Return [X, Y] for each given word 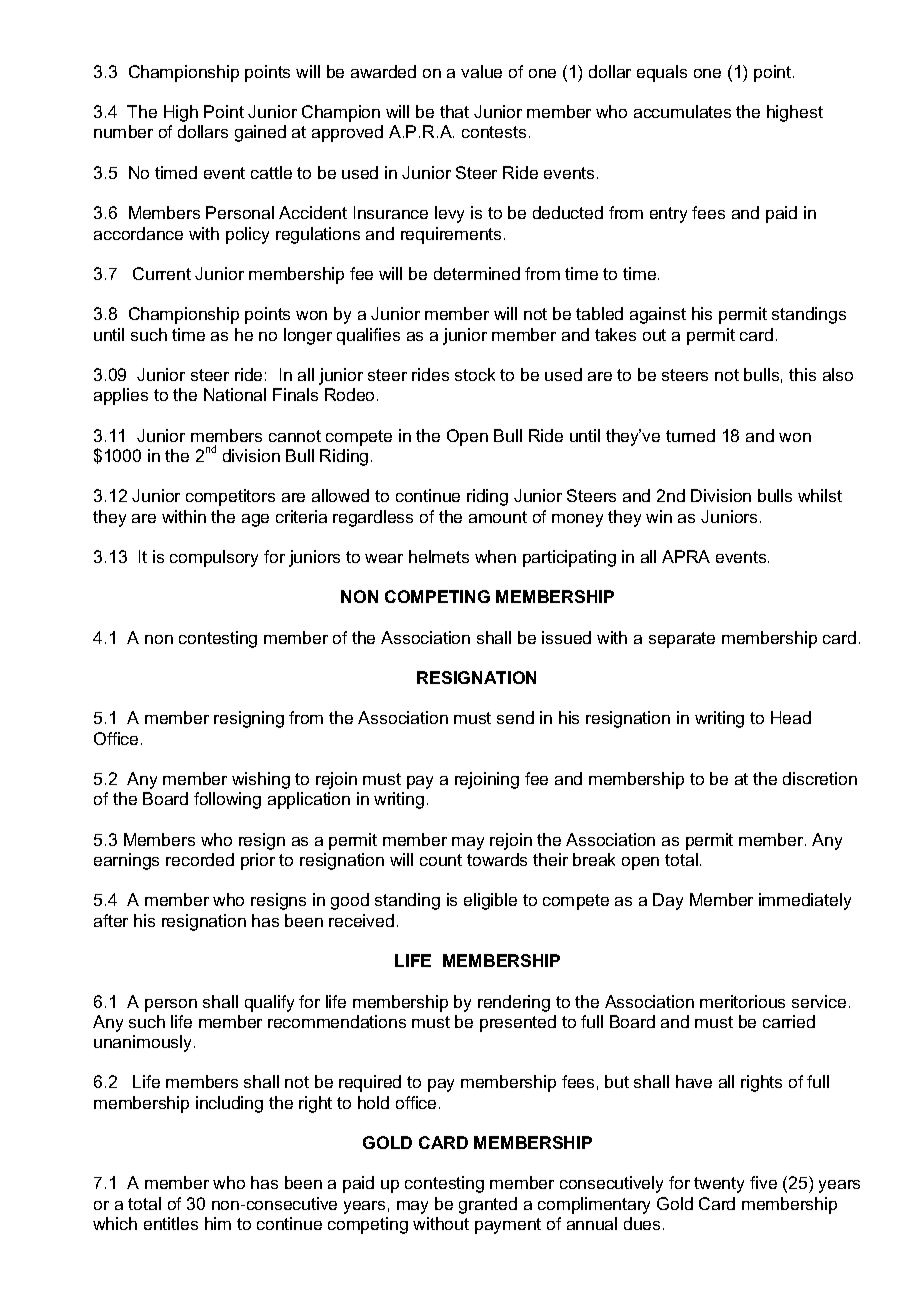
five [763, 1182]
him [218, 1223]
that [454, 111]
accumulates [682, 111]
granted [488, 1205]
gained [260, 133]
